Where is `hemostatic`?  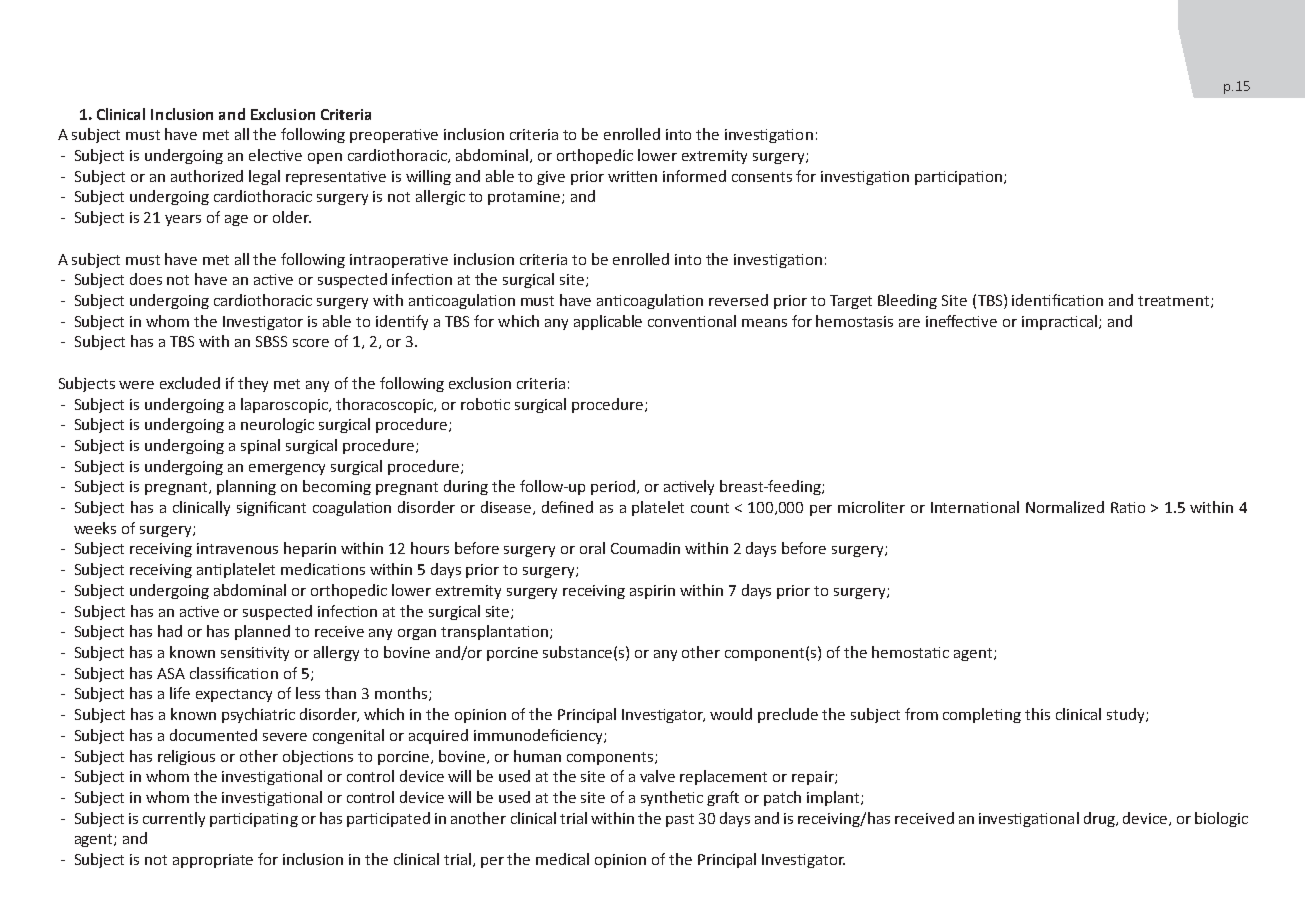 hemostatic is located at coordinates (910, 652).
